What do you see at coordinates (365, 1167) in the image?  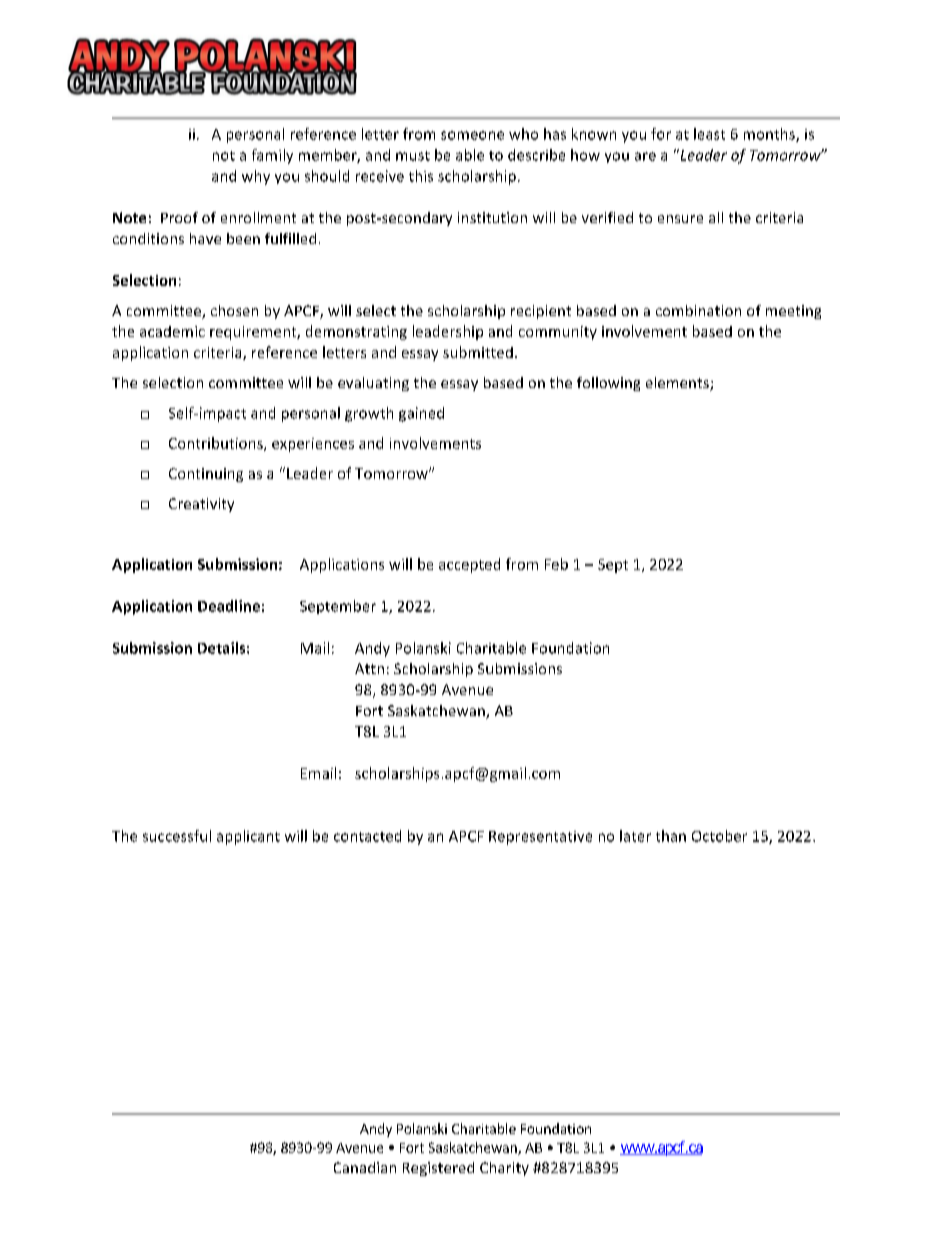 I see `Canadian` at bounding box center [365, 1167].
